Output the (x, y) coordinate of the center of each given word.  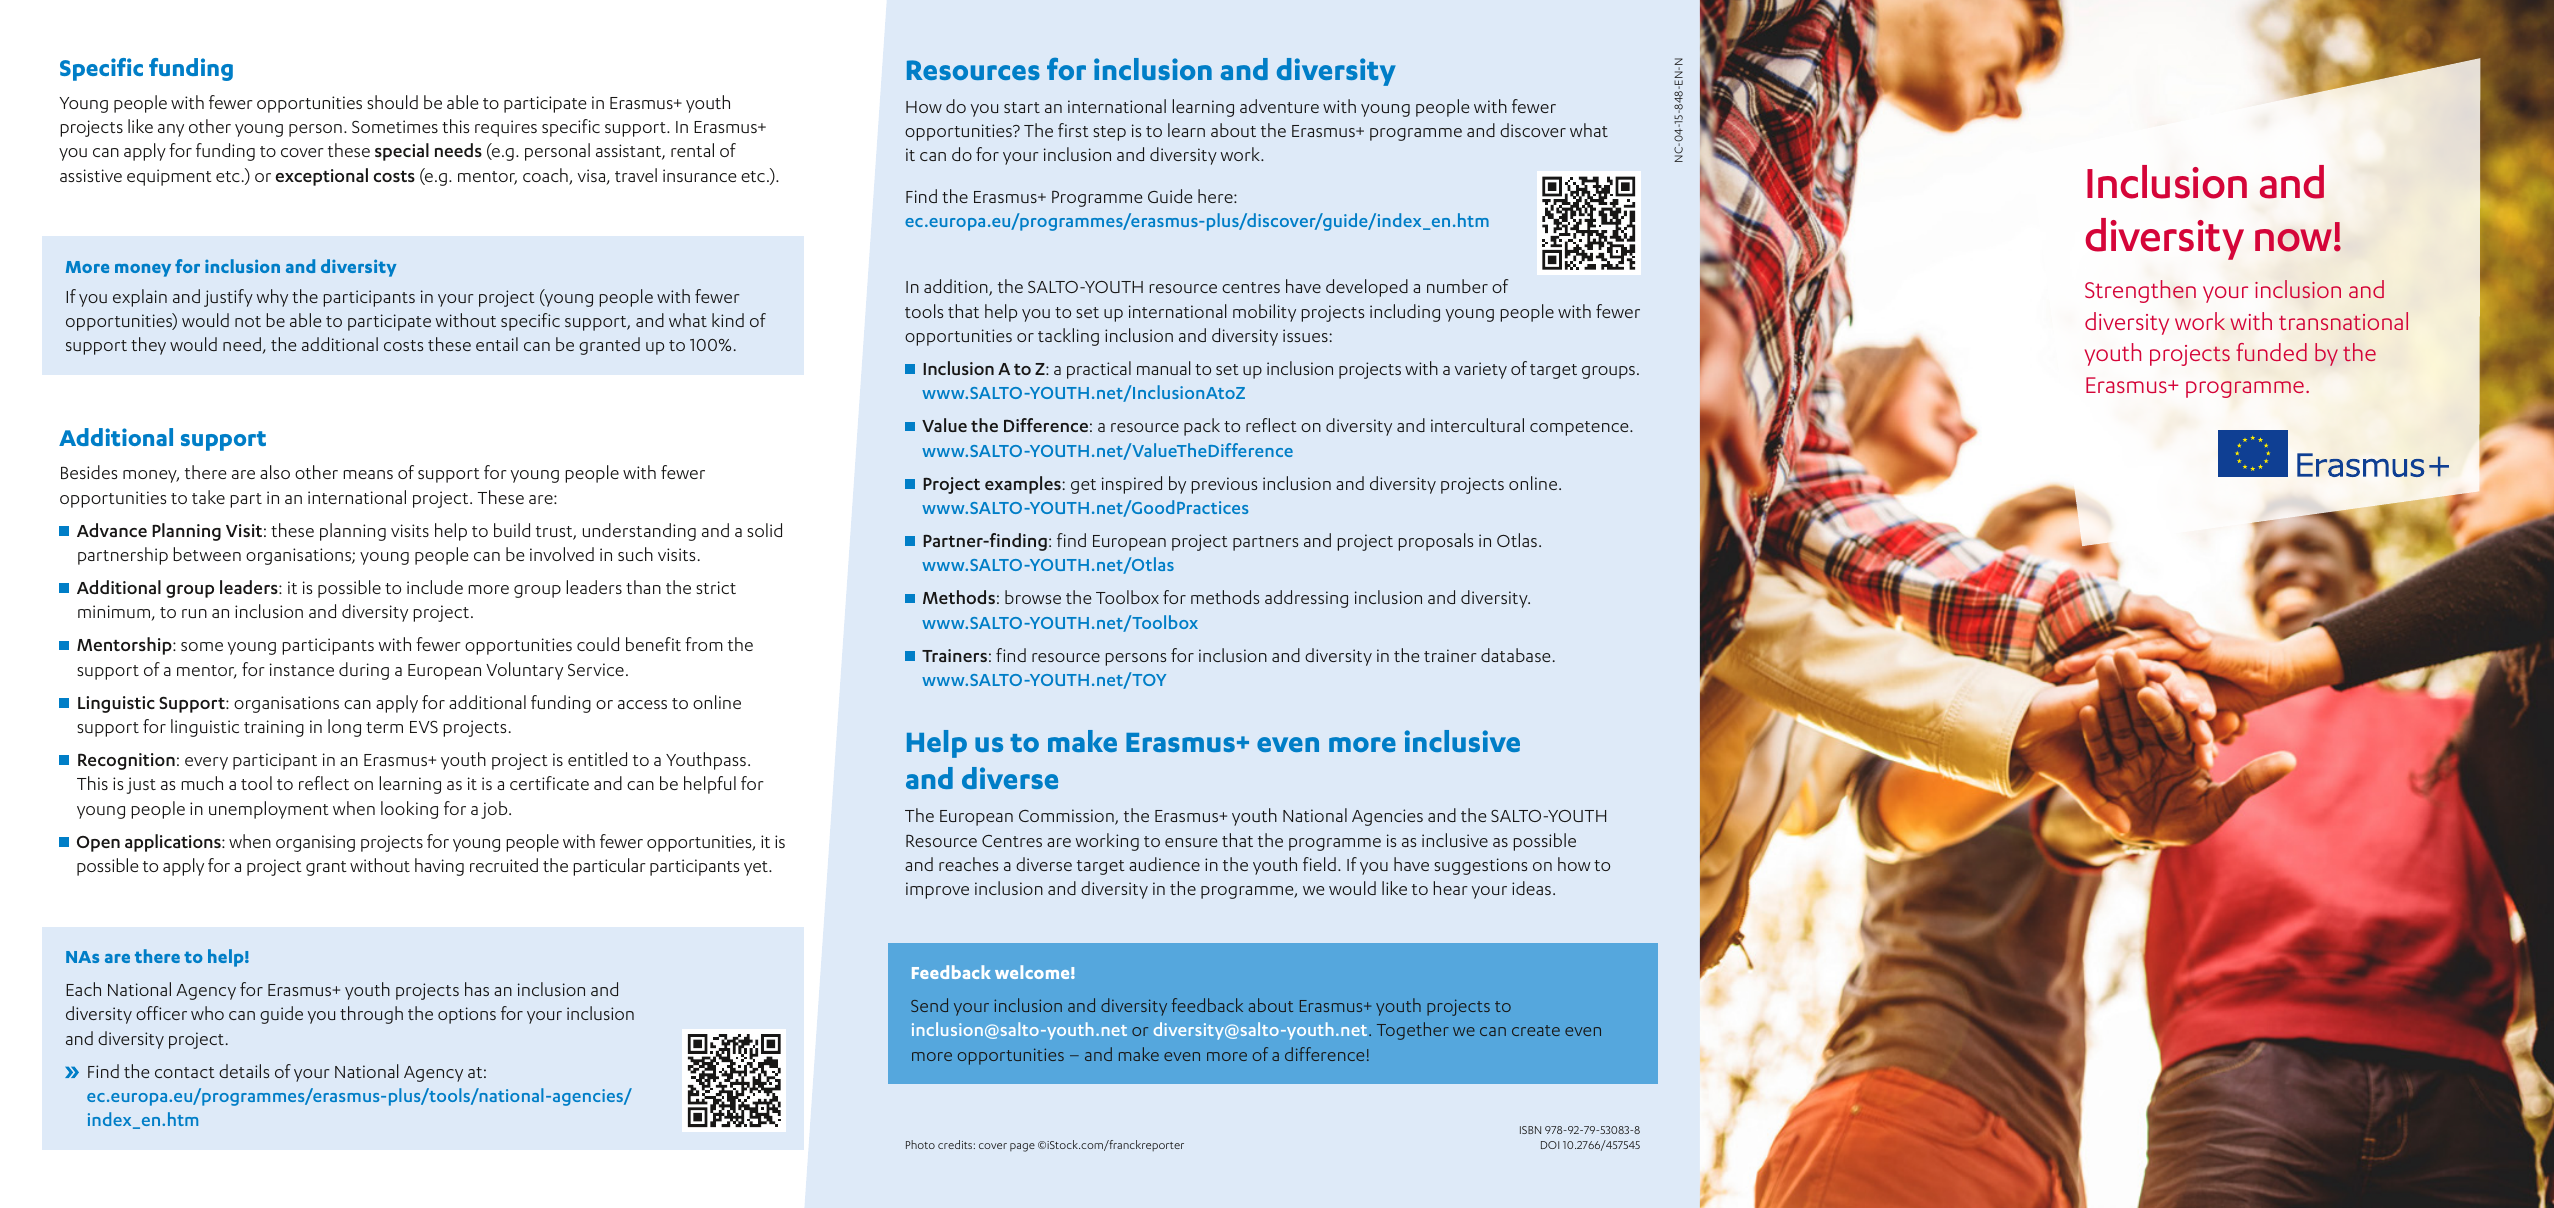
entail (497, 344)
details (244, 1071)
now (2295, 240)
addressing (1306, 599)
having (439, 867)
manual (1164, 368)
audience (1164, 864)
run (194, 613)
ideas (1531, 888)
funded (2271, 352)
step (1109, 133)
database (1515, 655)
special (402, 152)
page (1022, 1147)
